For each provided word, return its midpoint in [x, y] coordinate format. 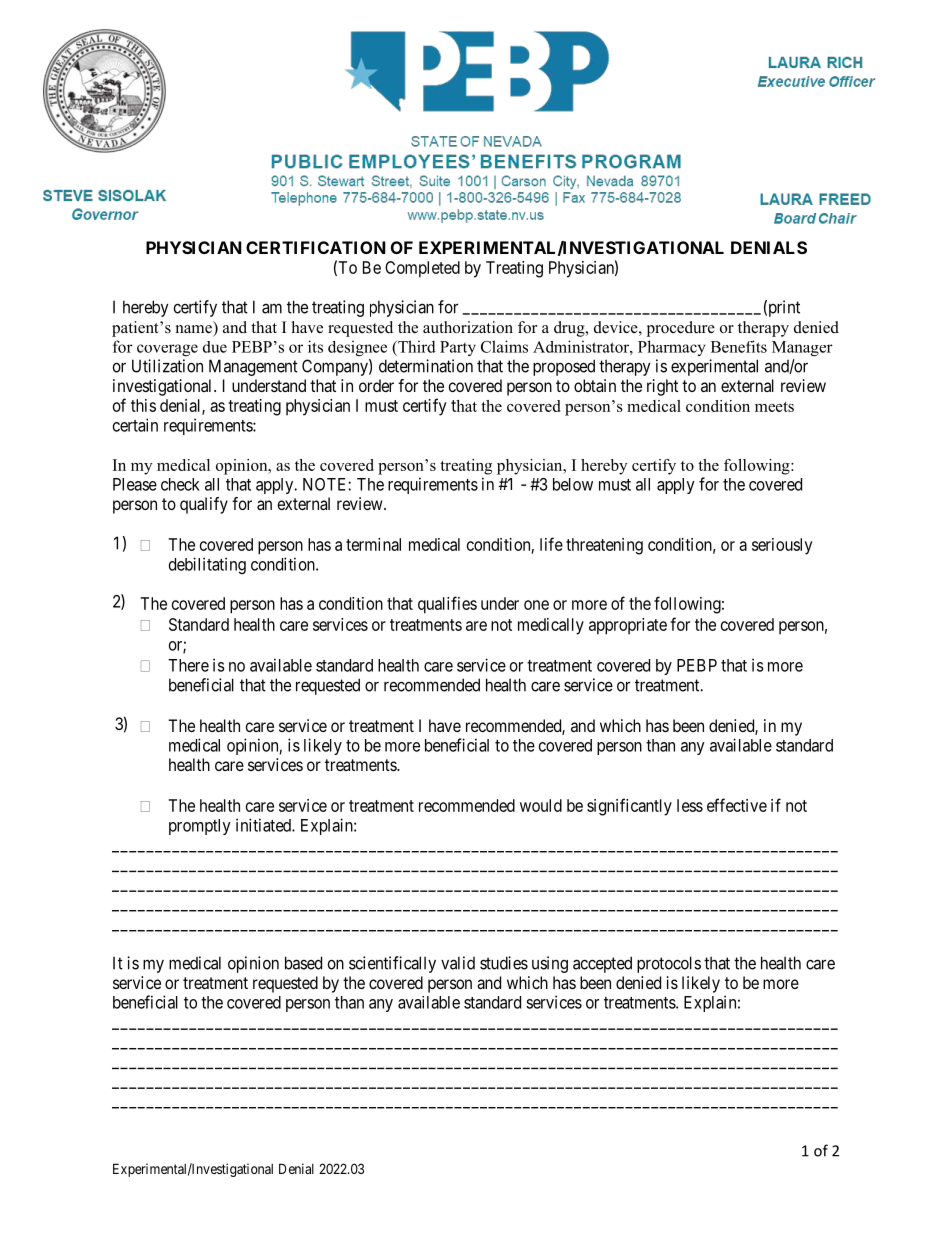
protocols [669, 964]
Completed [422, 269]
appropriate [628, 626]
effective [737, 805]
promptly [200, 827]
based [303, 963]
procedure [681, 329]
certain [135, 425]
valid [458, 963]
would [541, 805]
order [376, 385]
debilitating [207, 565]
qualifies [447, 605]
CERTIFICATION [316, 247]
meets [774, 407]
